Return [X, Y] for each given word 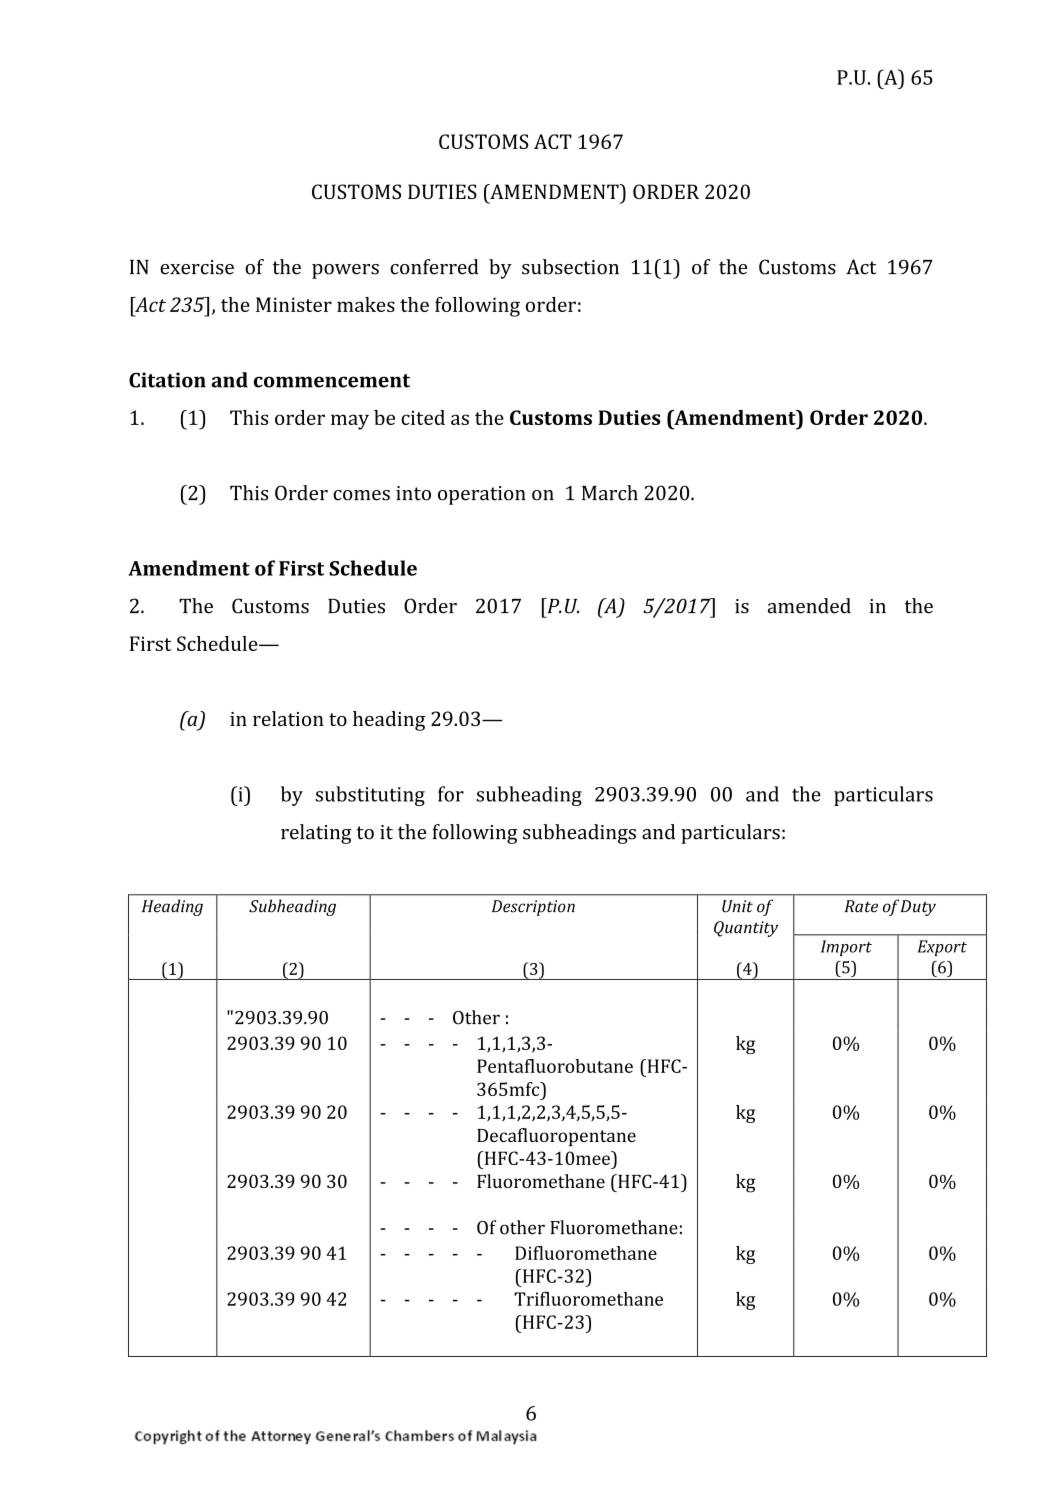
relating [316, 834]
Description [533, 908]
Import [846, 948]
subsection [570, 267]
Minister [294, 304]
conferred [434, 267]
